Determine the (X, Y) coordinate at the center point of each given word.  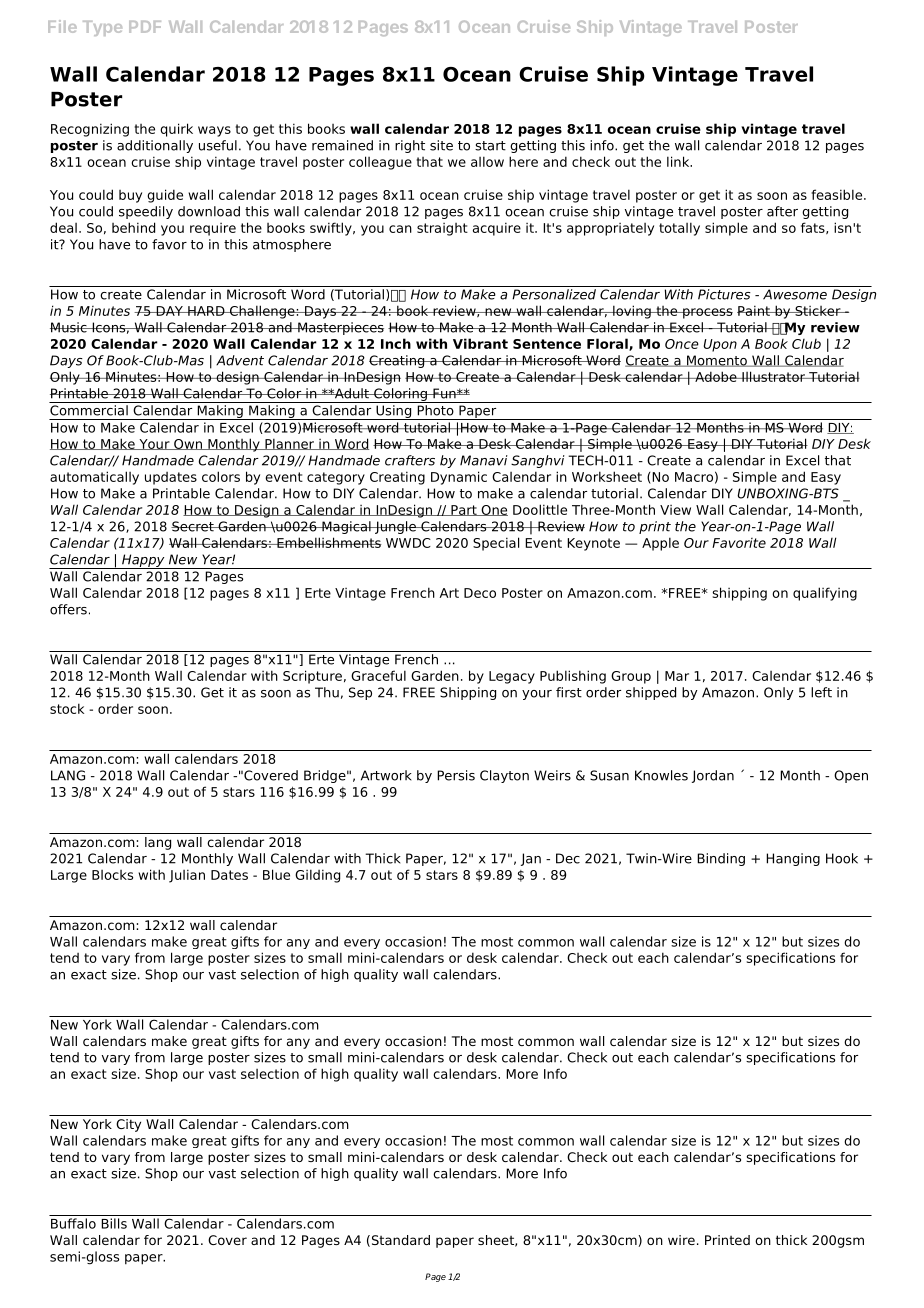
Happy (143, 561)
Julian (187, 876)
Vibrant (480, 343)
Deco (480, 593)
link (679, 161)
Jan (531, 859)
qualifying (825, 594)
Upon (720, 345)
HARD (206, 311)
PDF (145, 27)
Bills (114, 1223)
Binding (721, 859)
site (441, 145)
